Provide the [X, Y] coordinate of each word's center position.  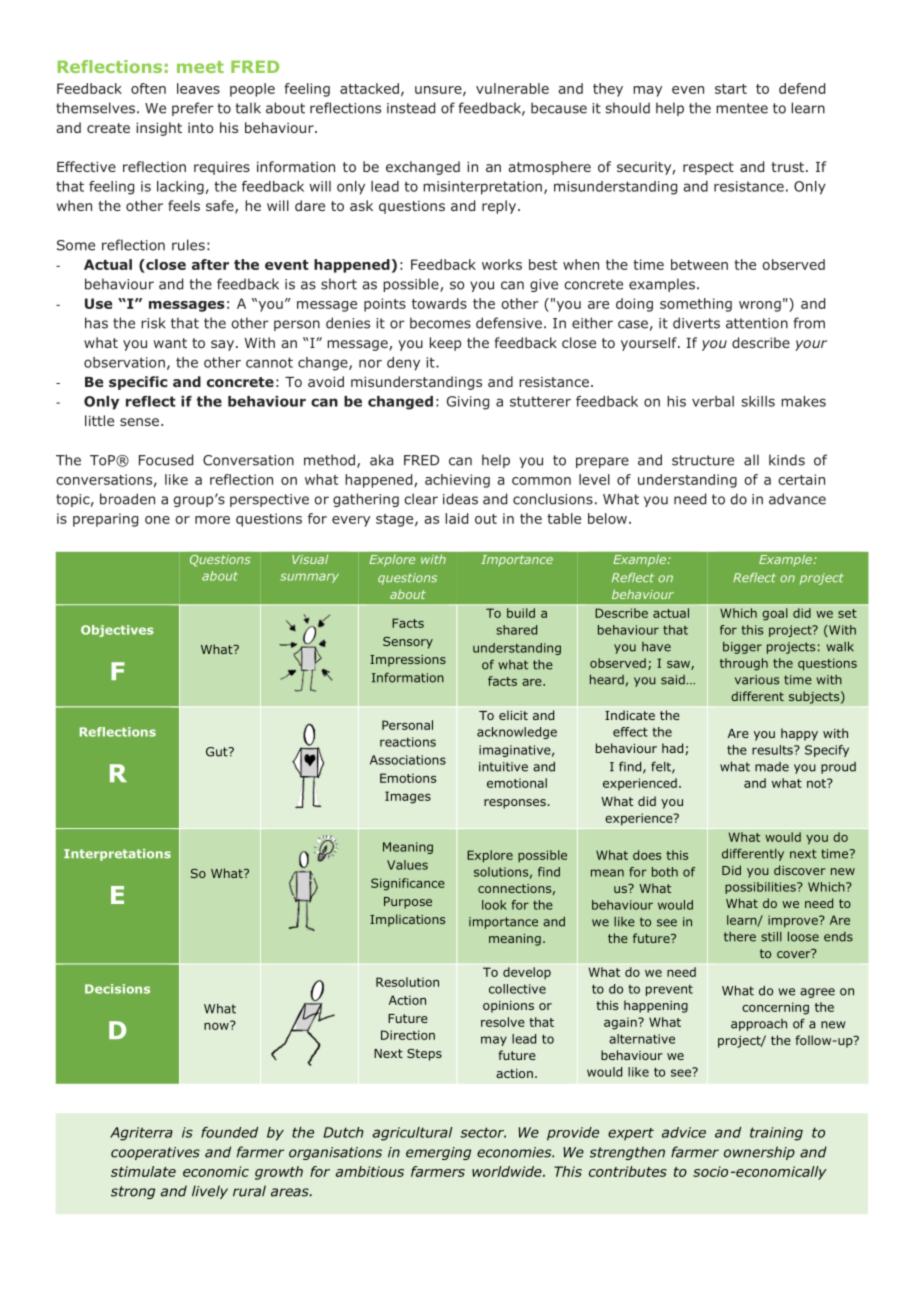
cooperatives [155, 1153]
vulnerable [512, 88]
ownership [759, 1153]
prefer [193, 109]
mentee [742, 108]
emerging [438, 1153]
